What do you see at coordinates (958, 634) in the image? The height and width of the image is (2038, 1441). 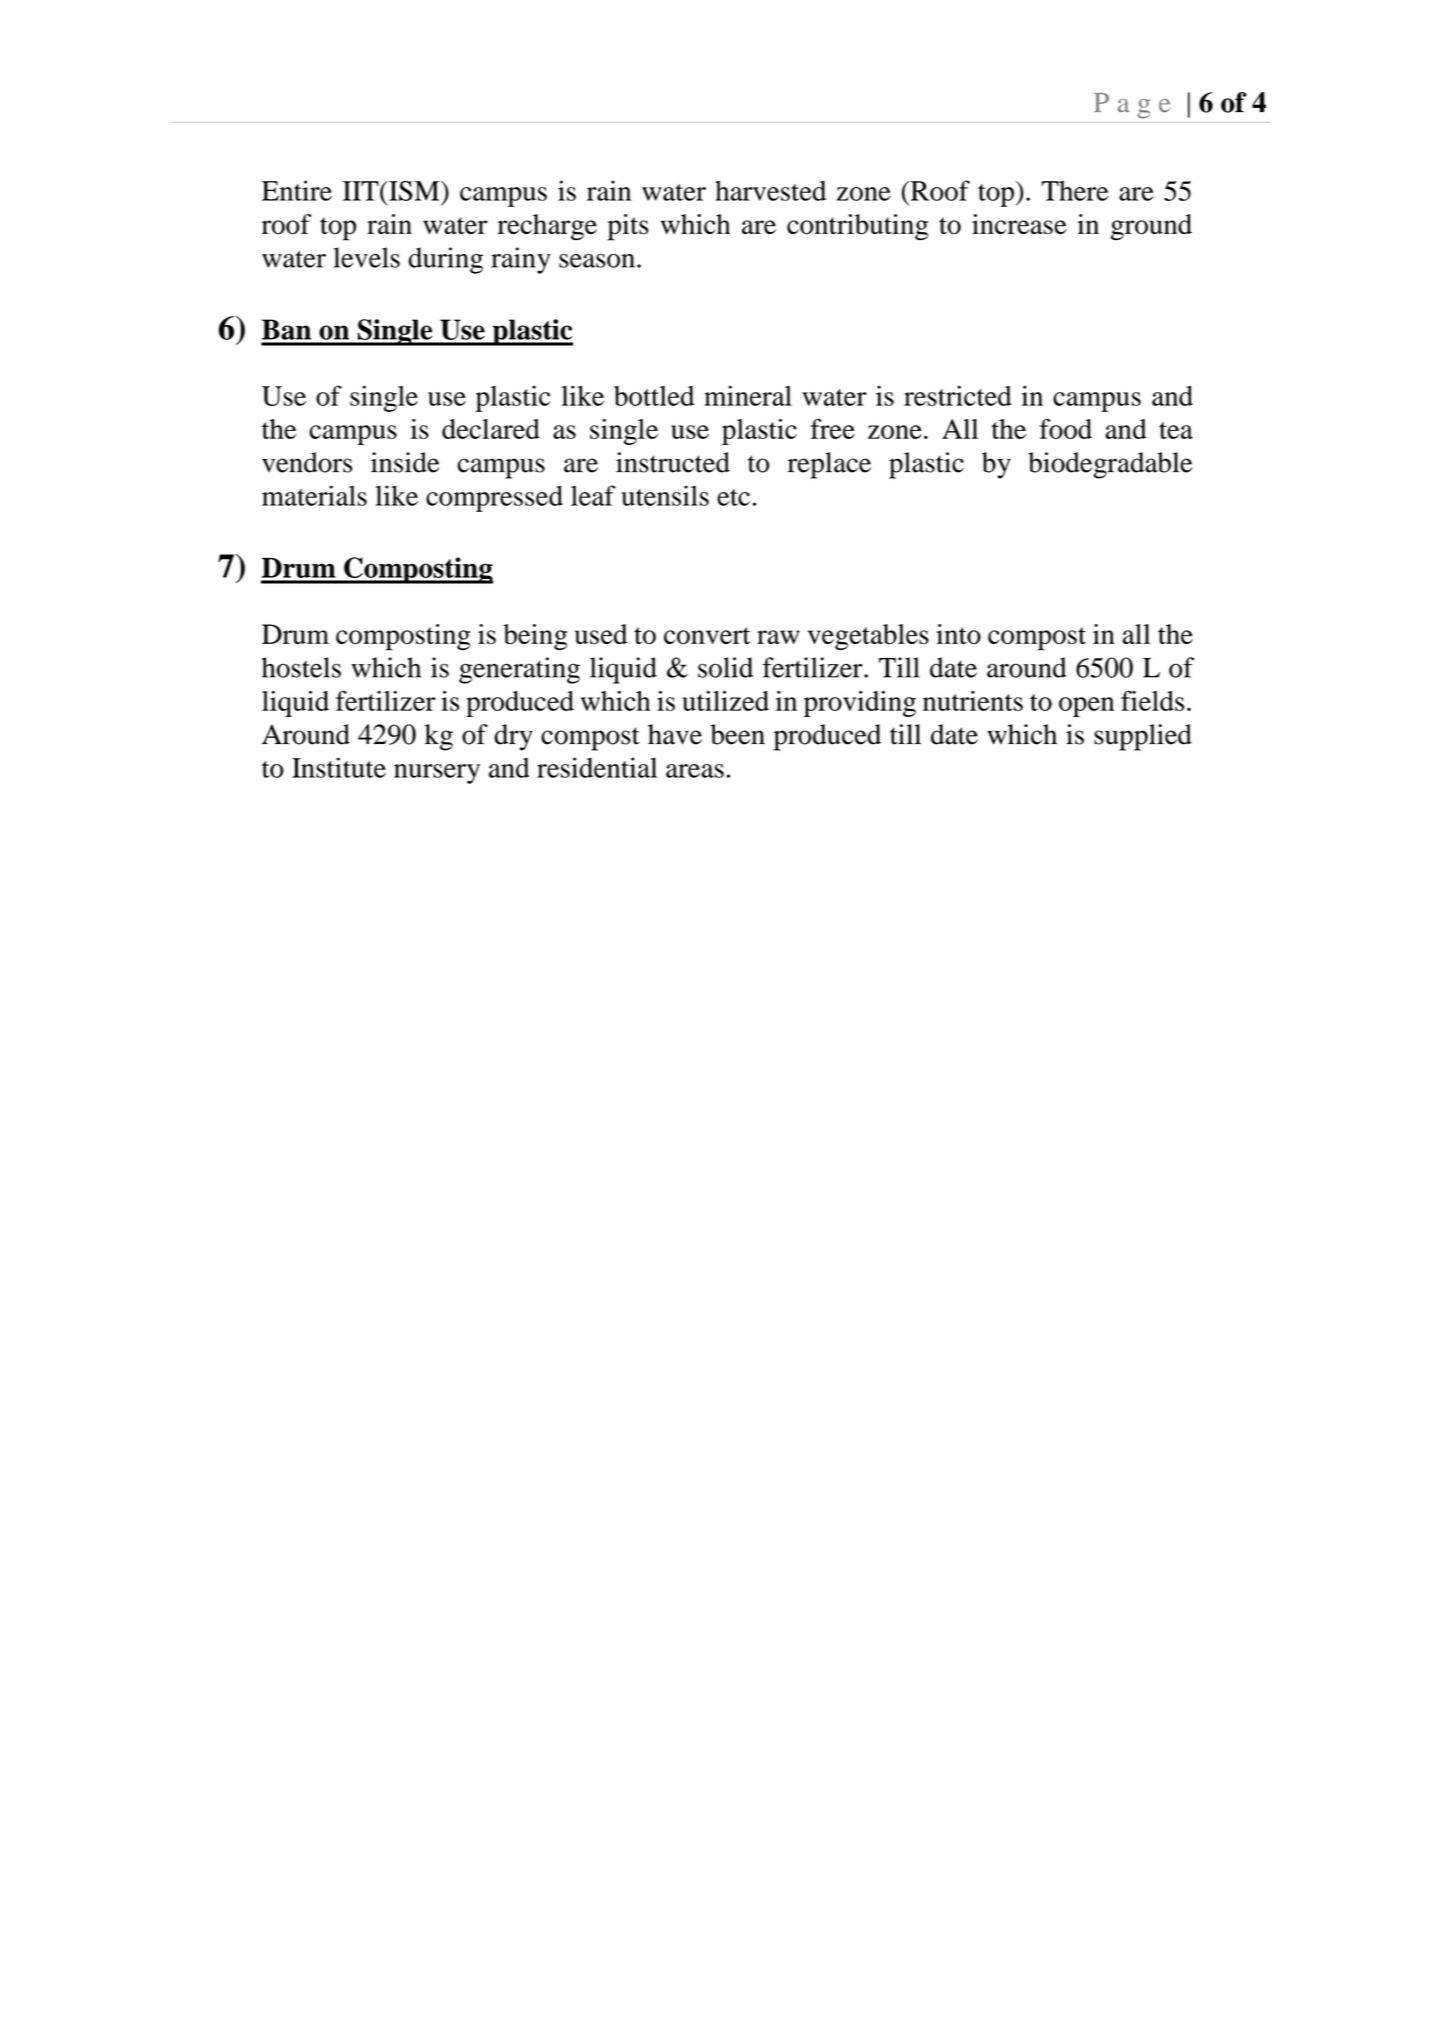 I see `into` at bounding box center [958, 634].
